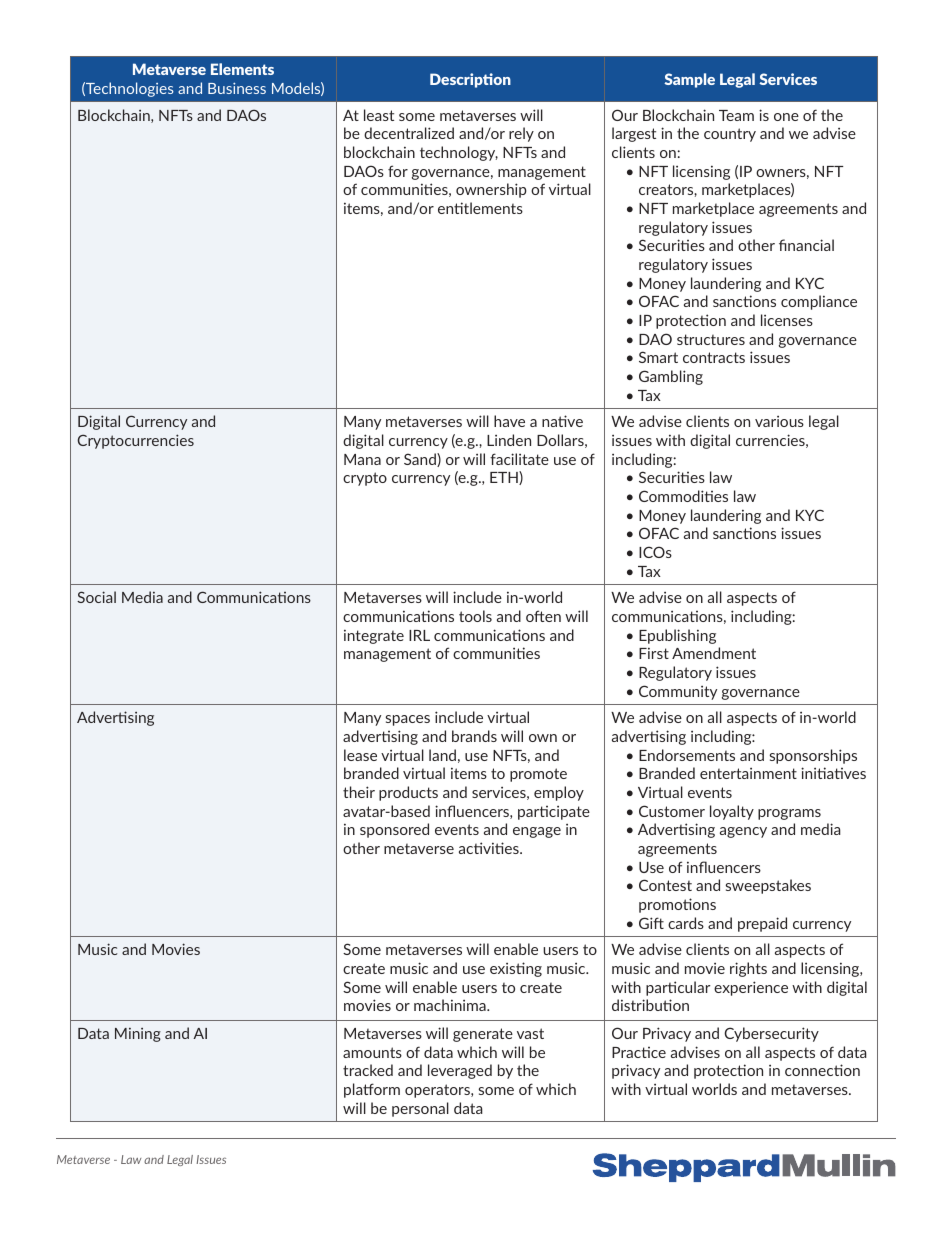 The height and width of the screenshot is (1233, 952). Describe the element at coordinates (359, 792) in the screenshot. I see `their` at that location.
